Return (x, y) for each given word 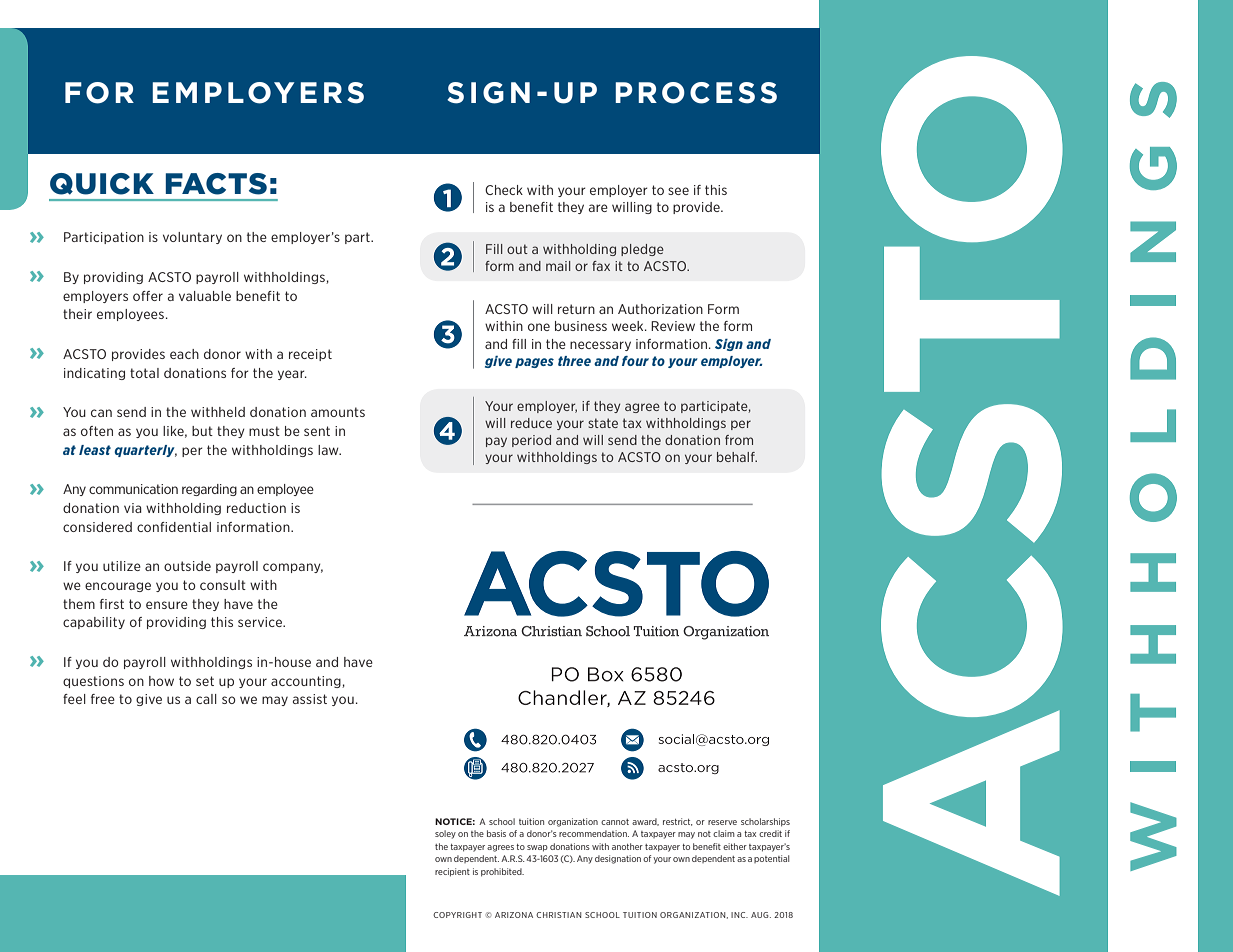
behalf (737, 457)
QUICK (102, 184)
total (144, 373)
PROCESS (696, 93)
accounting (307, 682)
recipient (452, 872)
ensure (167, 605)
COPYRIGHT (457, 915)
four (635, 361)
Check (504, 190)
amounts (338, 412)
